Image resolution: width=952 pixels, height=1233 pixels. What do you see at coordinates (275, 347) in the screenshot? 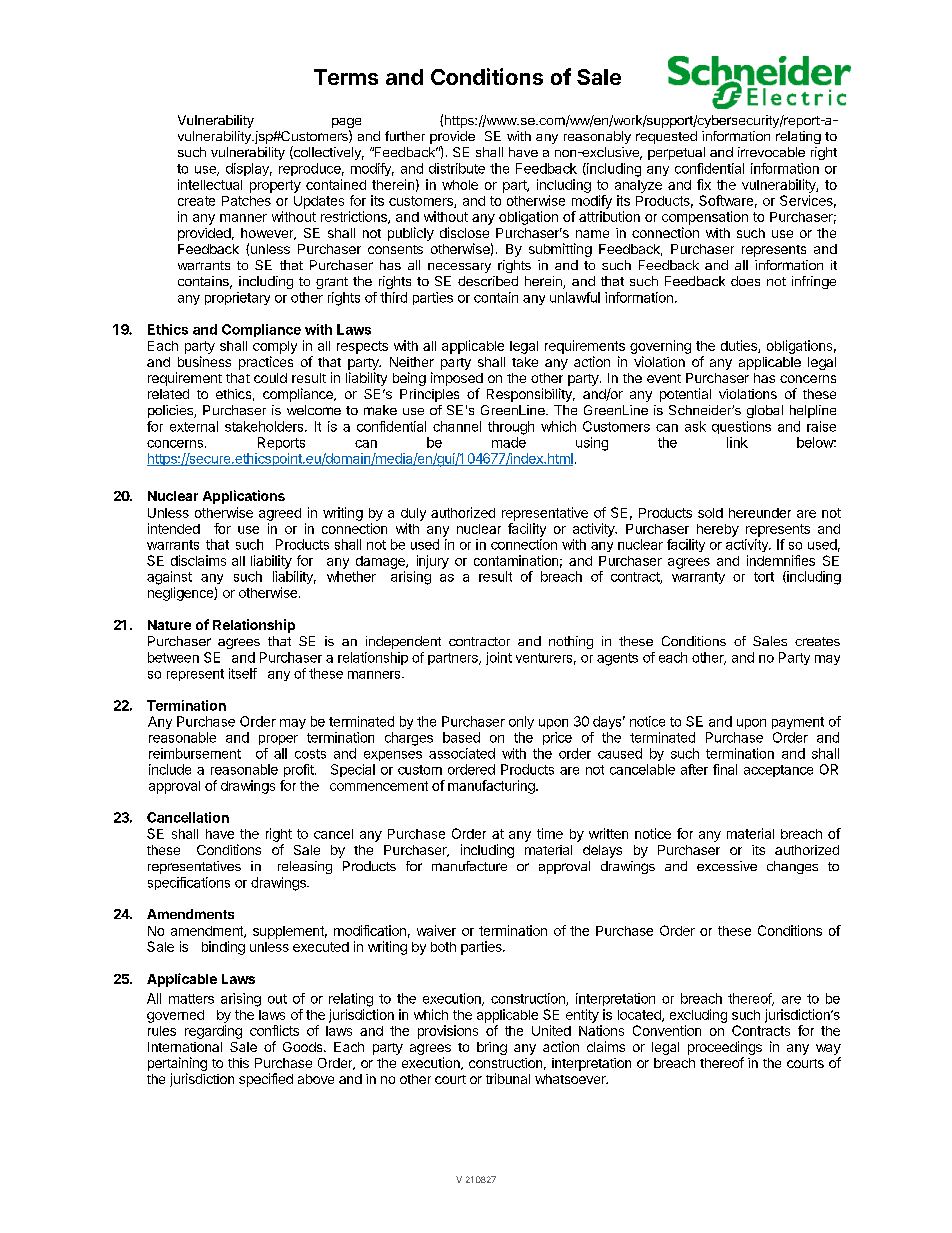
I see `comply` at bounding box center [275, 347].
